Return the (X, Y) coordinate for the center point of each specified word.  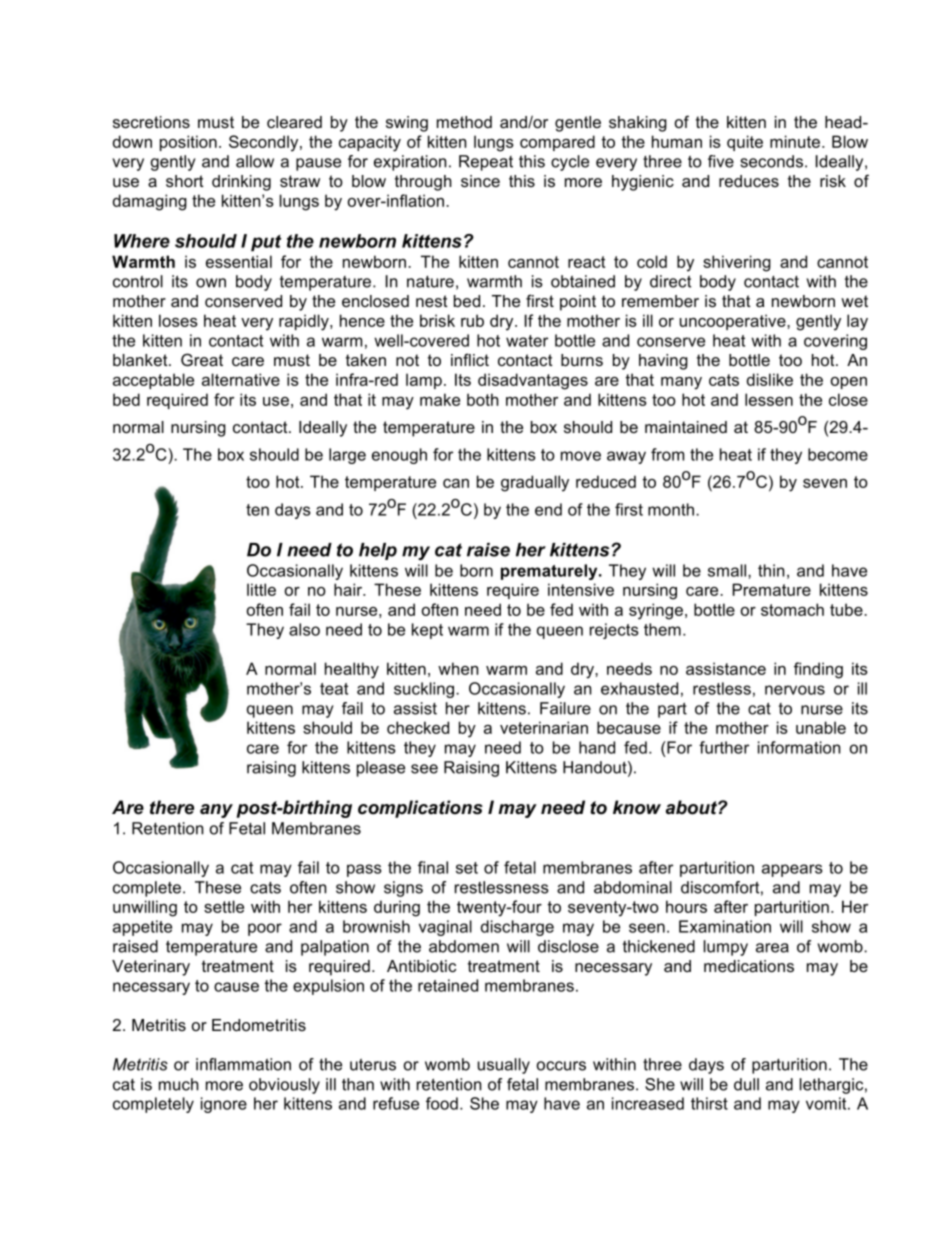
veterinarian (544, 727)
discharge (517, 928)
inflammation (243, 1064)
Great (202, 360)
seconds (773, 161)
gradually (535, 483)
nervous (795, 690)
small (728, 570)
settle (224, 906)
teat (334, 689)
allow (255, 161)
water (527, 341)
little (261, 589)
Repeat (486, 163)
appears (792, 870)
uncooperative (734, 322)
